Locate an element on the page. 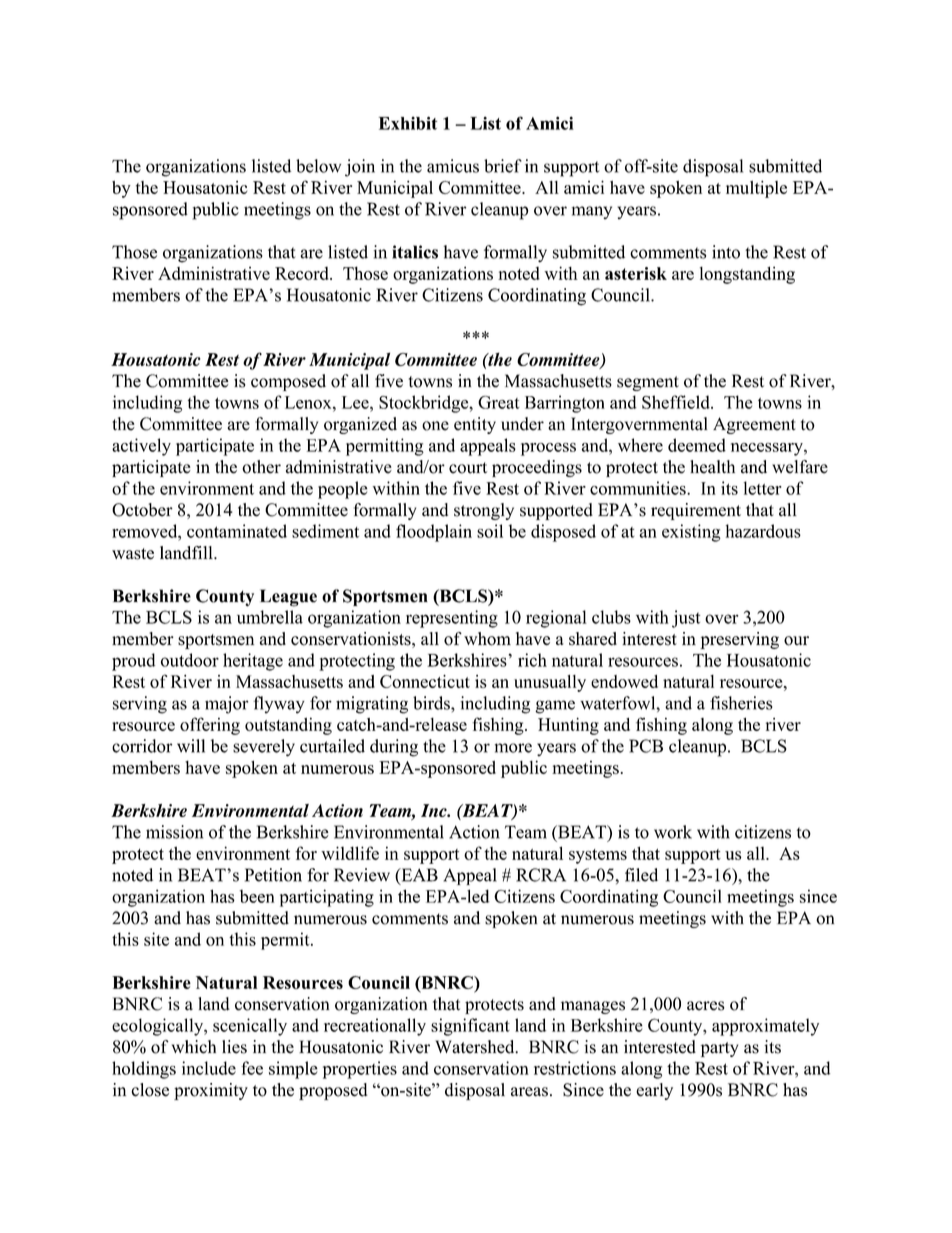 The height and width of the document is (1233, 952). amicus is located at coordinates (453, 166).
